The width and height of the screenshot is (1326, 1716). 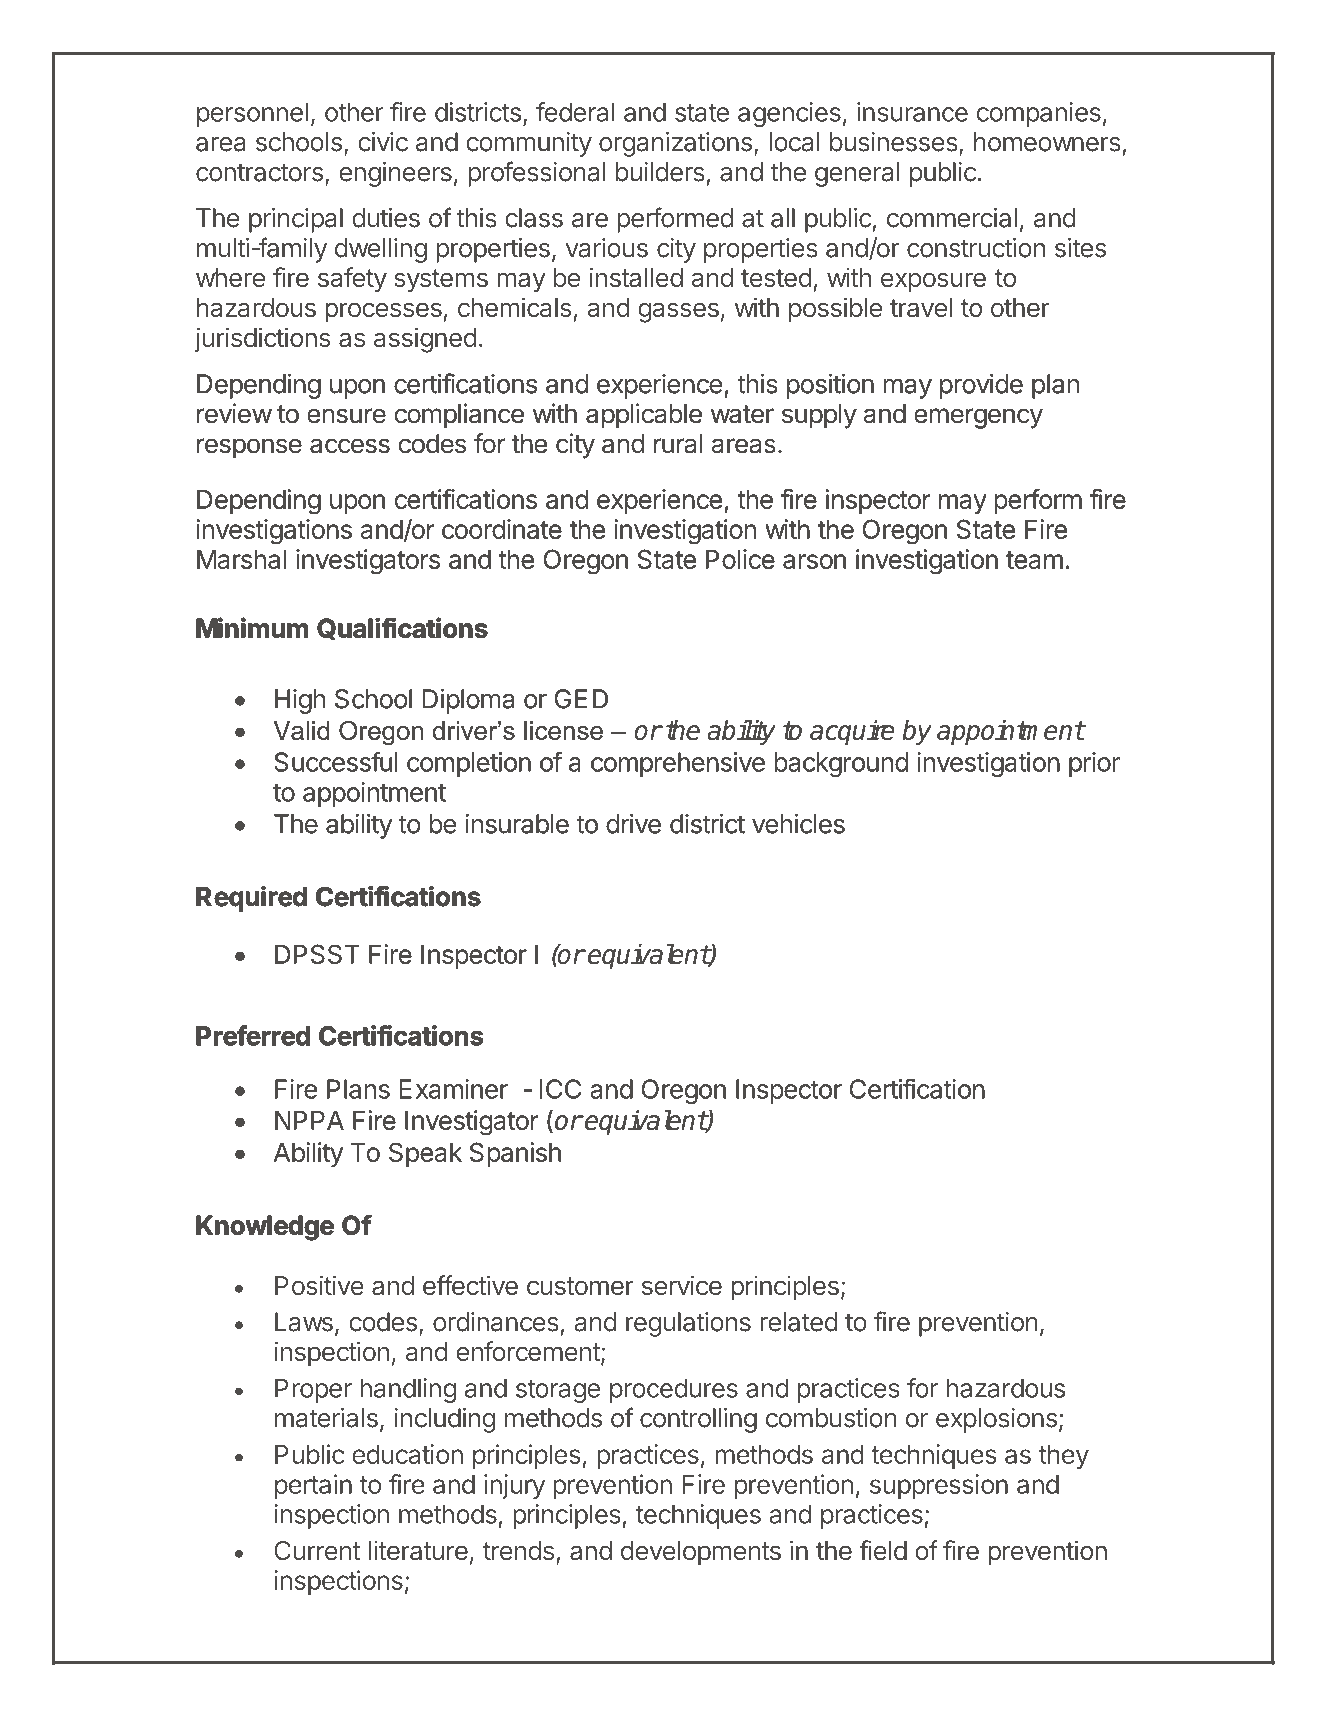 I want to click on developments, so click(x=701, y=1553).
